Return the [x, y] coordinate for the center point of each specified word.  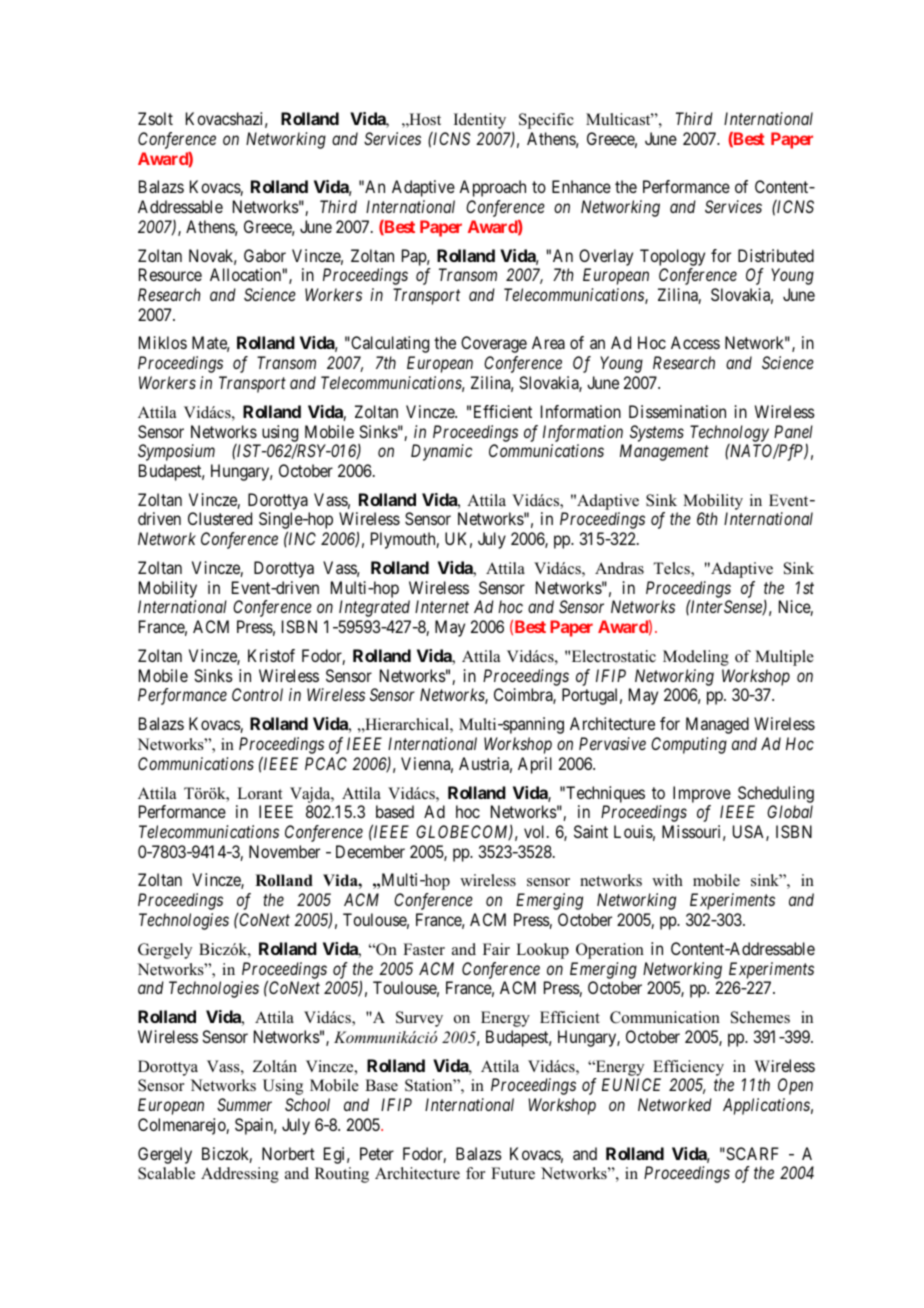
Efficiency [688, 1068]
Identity [480, 121]
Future [513, 1173]
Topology [672, 257]
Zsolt [155, 118]
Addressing [240, 1175]
